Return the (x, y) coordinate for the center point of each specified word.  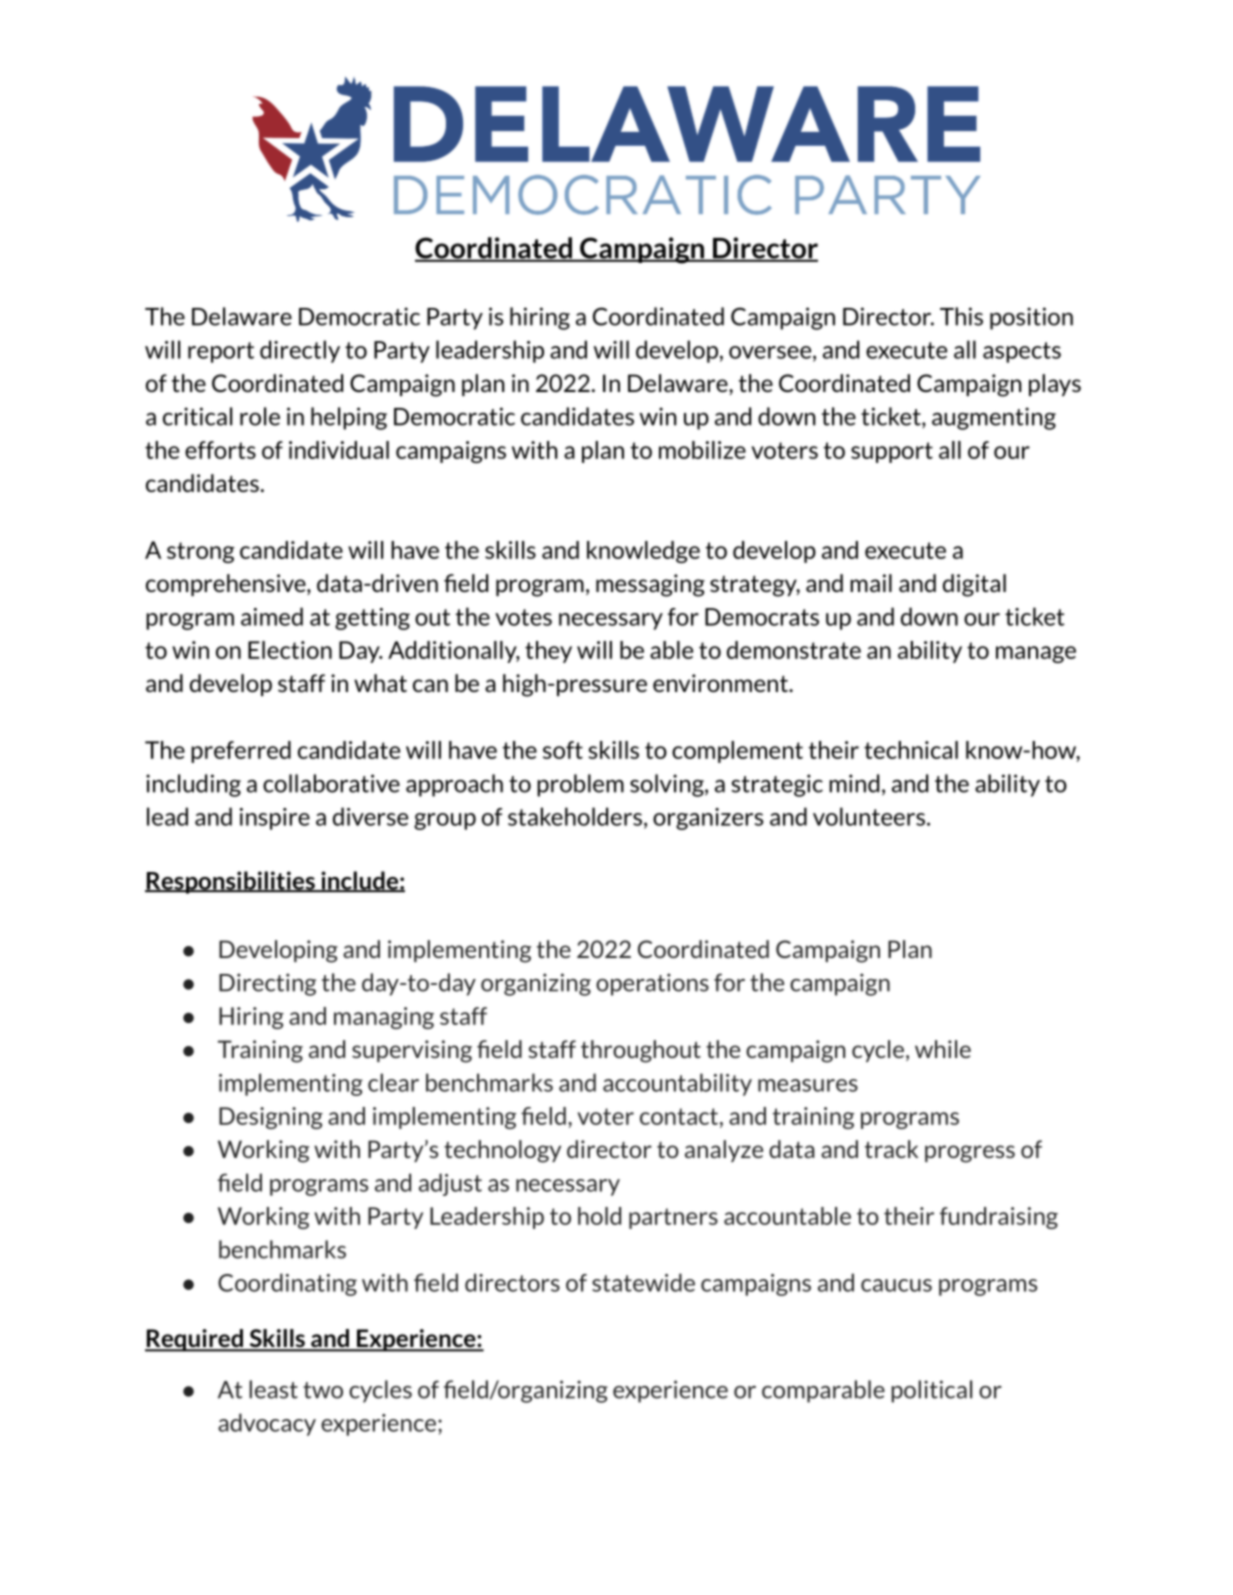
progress (970, 1154)
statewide (643, 1282)
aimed (272, 616)
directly (300, 351)
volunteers (869, 816)
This (961, 316)
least (273, 1389)
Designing (271, 1118)
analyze (724, 1151)
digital (974, 585)
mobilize (702, 450)
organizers (708, 819)
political (931, 1391)
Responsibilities (231, 882)
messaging (650, 585)
